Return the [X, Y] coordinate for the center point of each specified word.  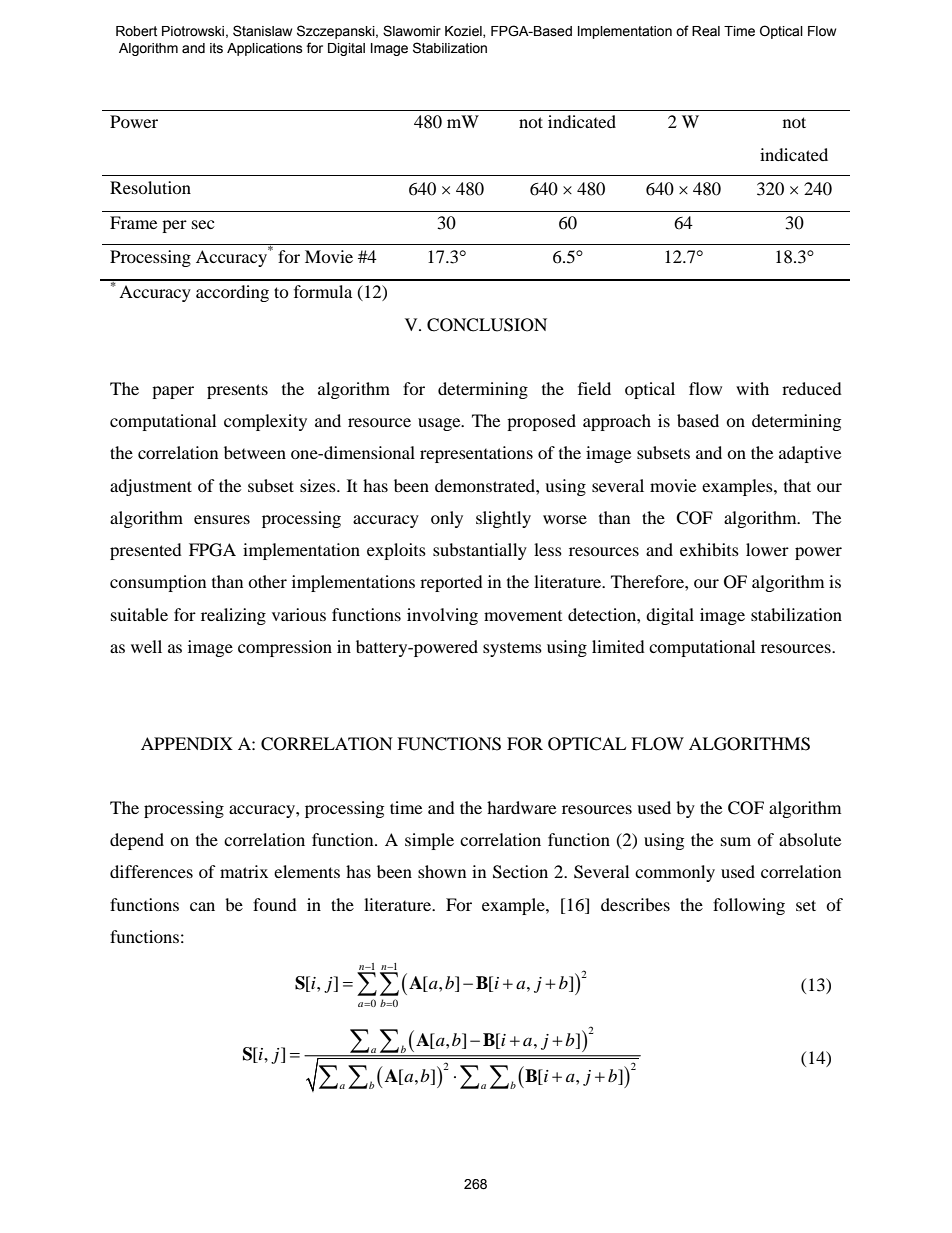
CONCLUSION [487, 325]
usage [440, 424]
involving [442, 616]
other [267, 581]
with [752, 388]
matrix [244, 871]
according [232, 293]
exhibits [709, 549]
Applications [265, 49]
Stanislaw [262, 31]
